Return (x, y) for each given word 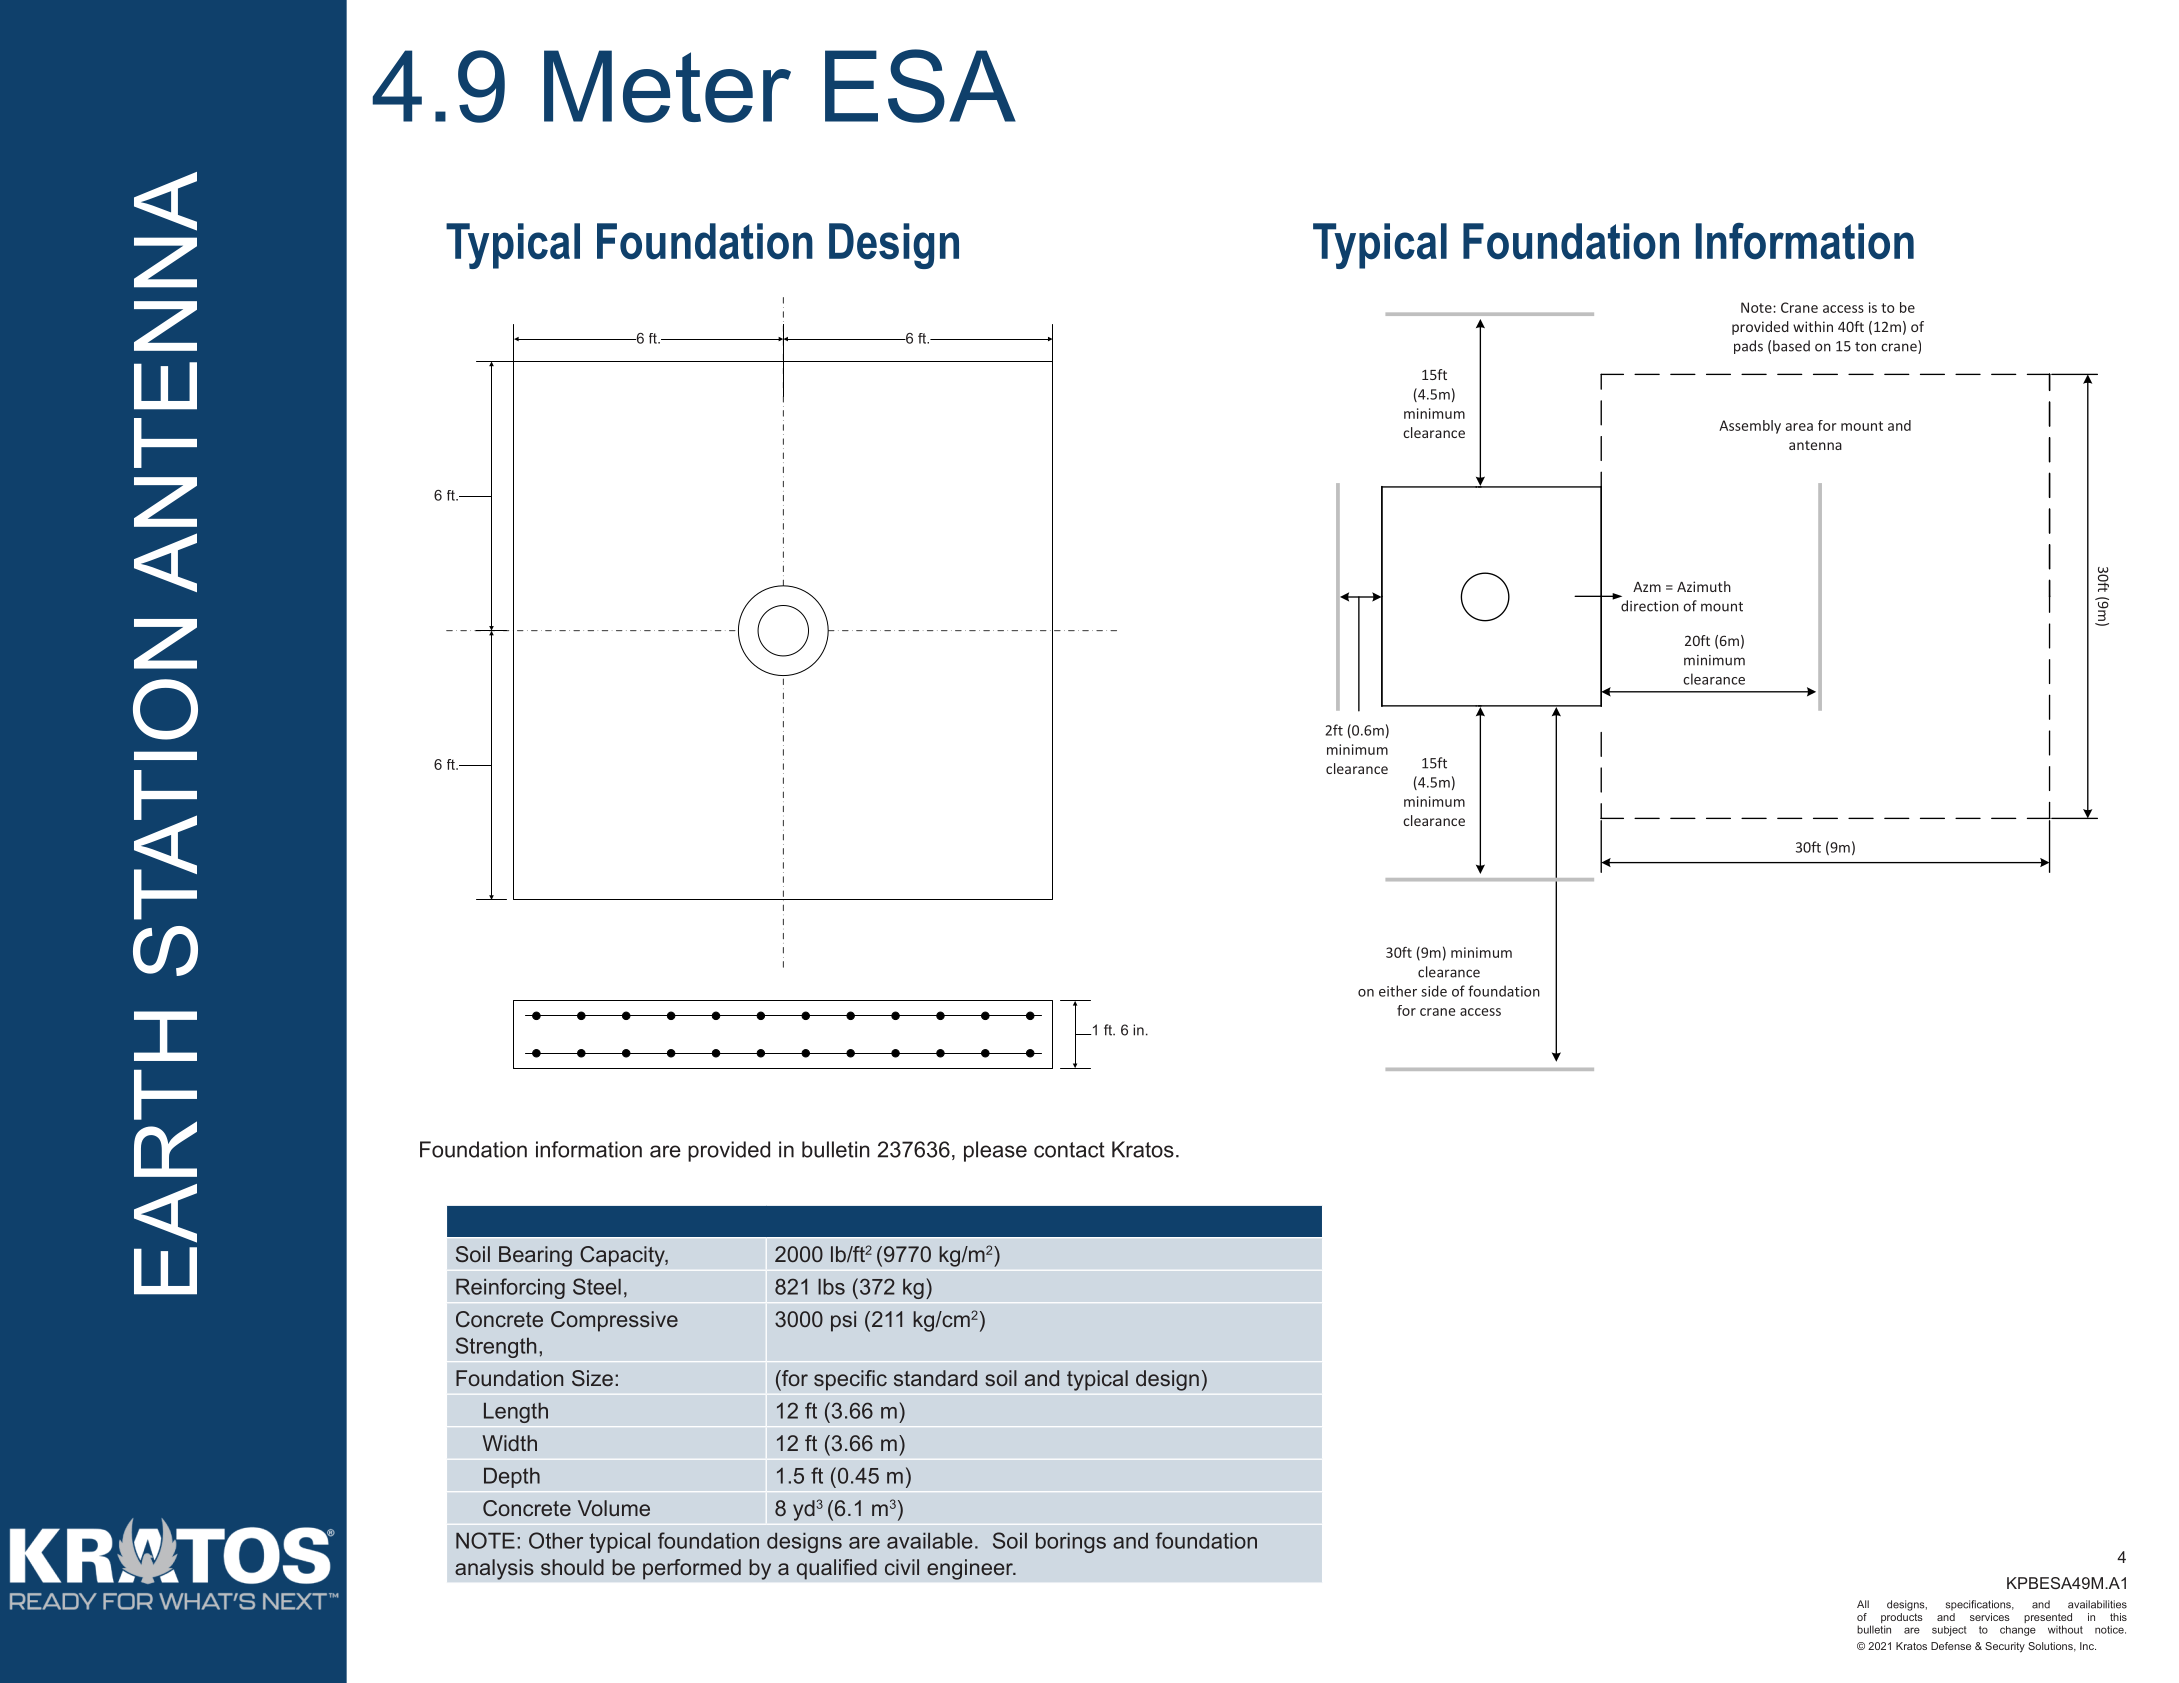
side (1434, 991)
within (1813, 326)
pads (1748, 347)
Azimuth (1704, 586)
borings (1071, 1543)
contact (1069, 1150)
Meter (667, 86)
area (1799, 427)
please (995, 1151)
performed (692, 1569)
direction (1650, 606)
